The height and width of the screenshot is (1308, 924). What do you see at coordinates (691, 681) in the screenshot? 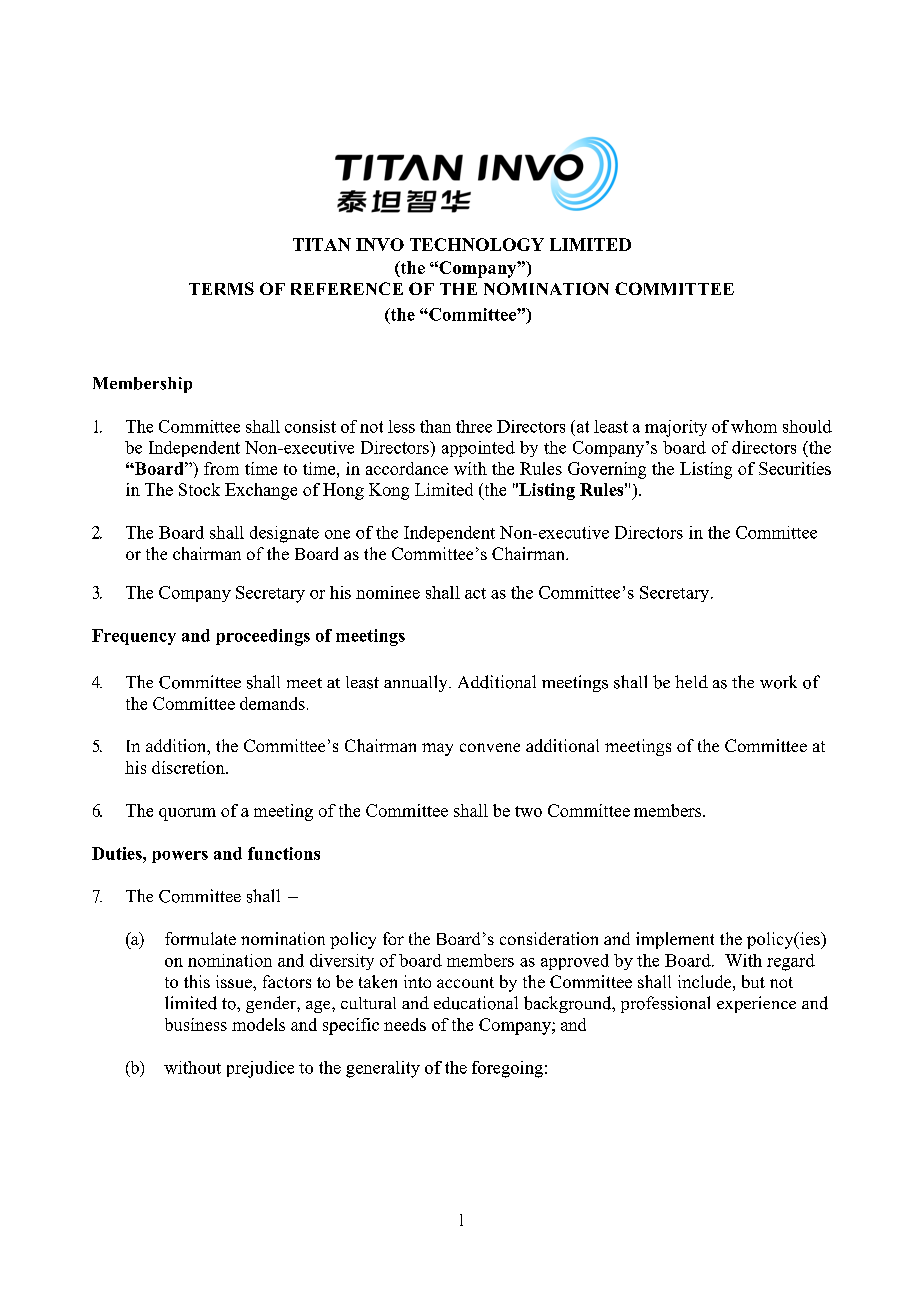
I see `held` at bounding box center [691, 681].
